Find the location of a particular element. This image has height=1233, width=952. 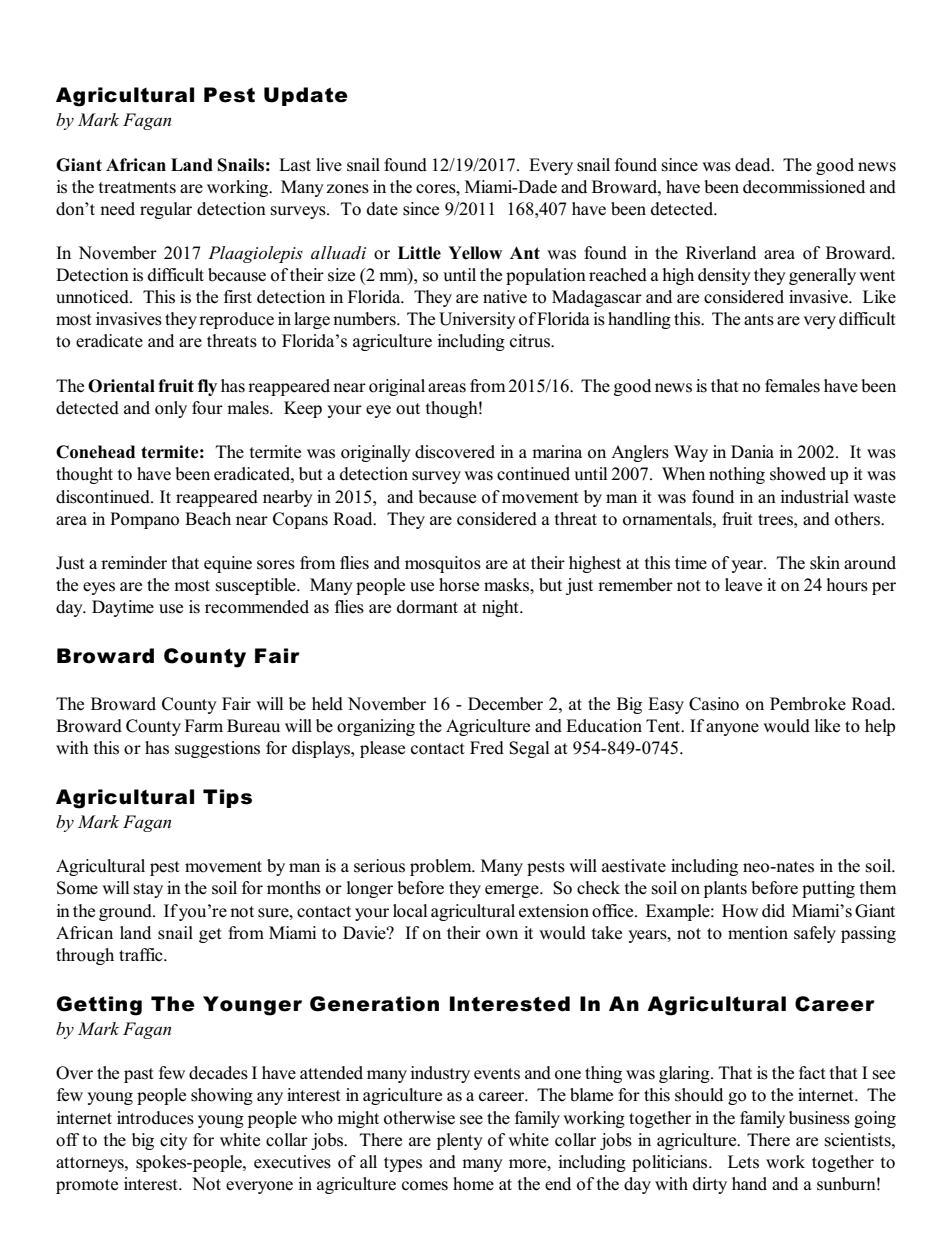

Farm is located at coordinates (204, 725).
